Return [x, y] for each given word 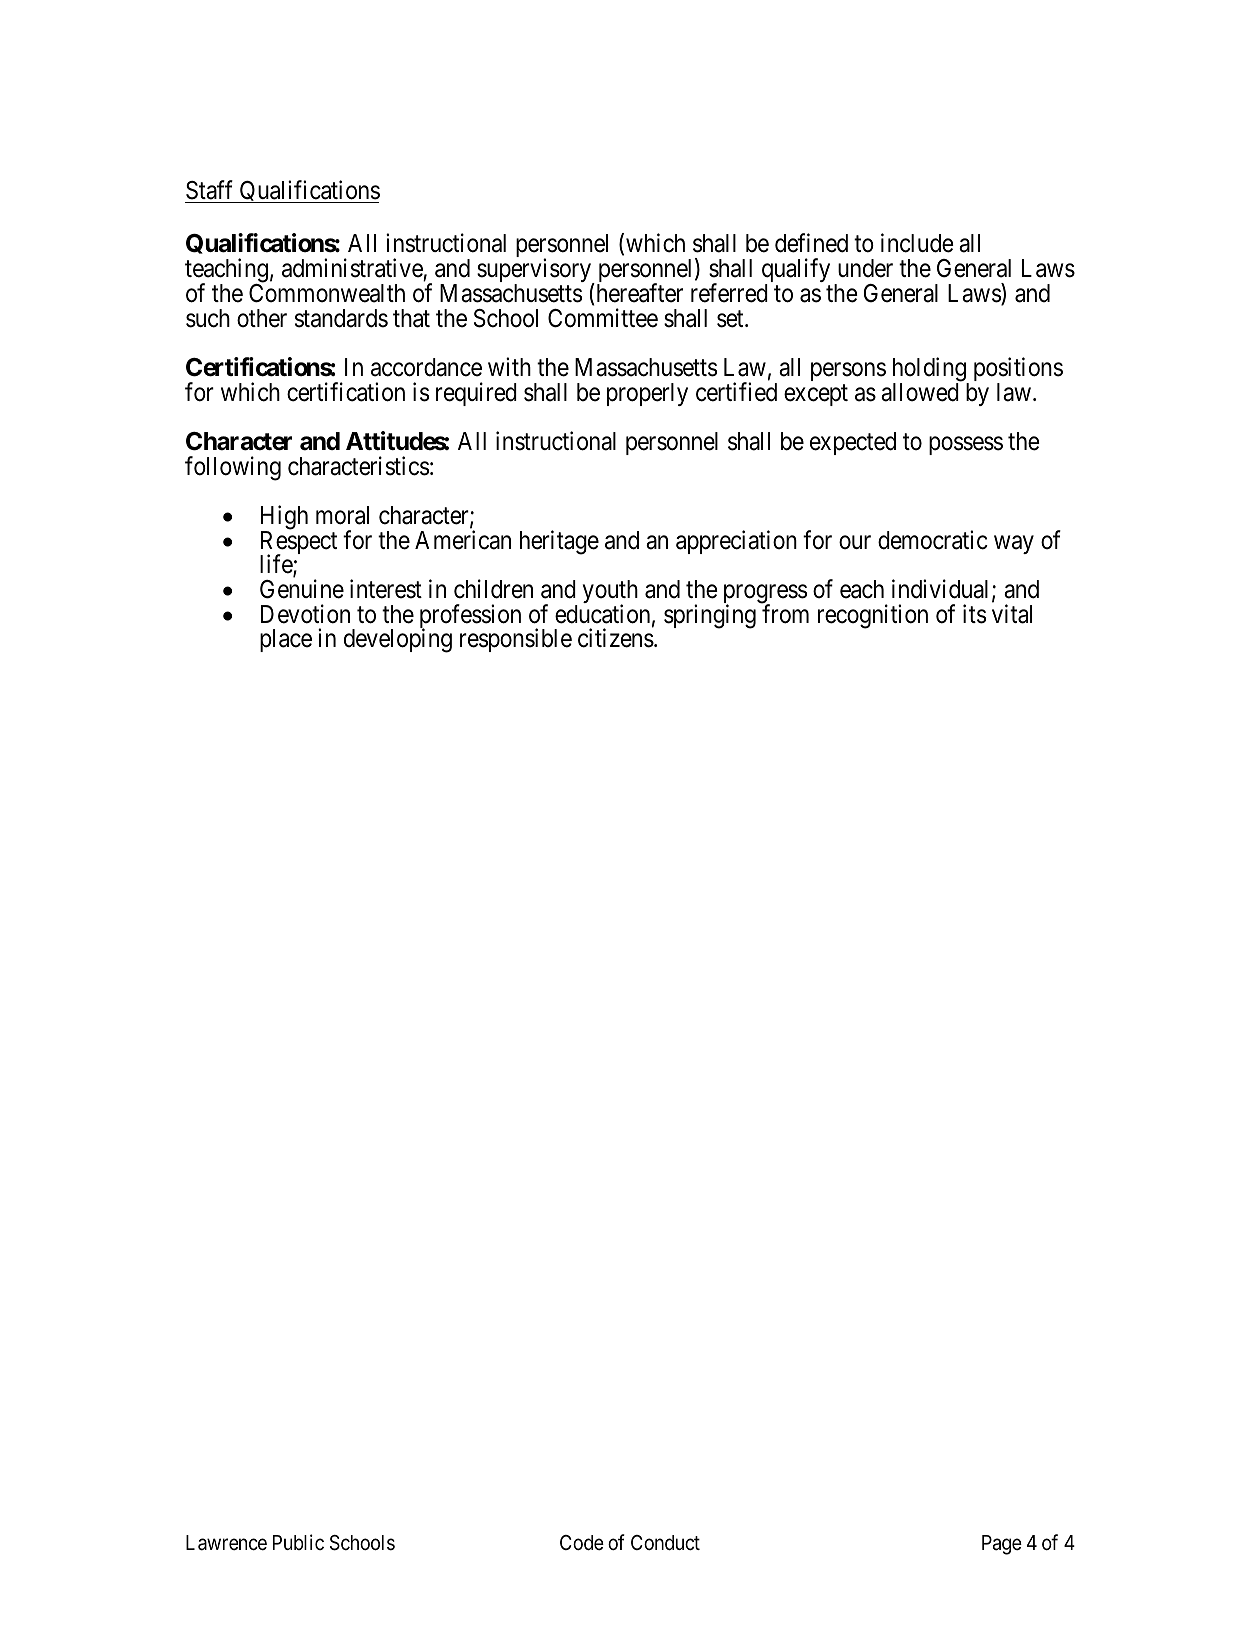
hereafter [638, 293]
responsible [516, 640]
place [286, 640]
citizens [616, 638]
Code [582, 1543]
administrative [352, 268]
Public [298, 1542]
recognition [873, 616]
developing [398, 641]
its [974, 614]
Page [1002, 1545]
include [917, 243]
